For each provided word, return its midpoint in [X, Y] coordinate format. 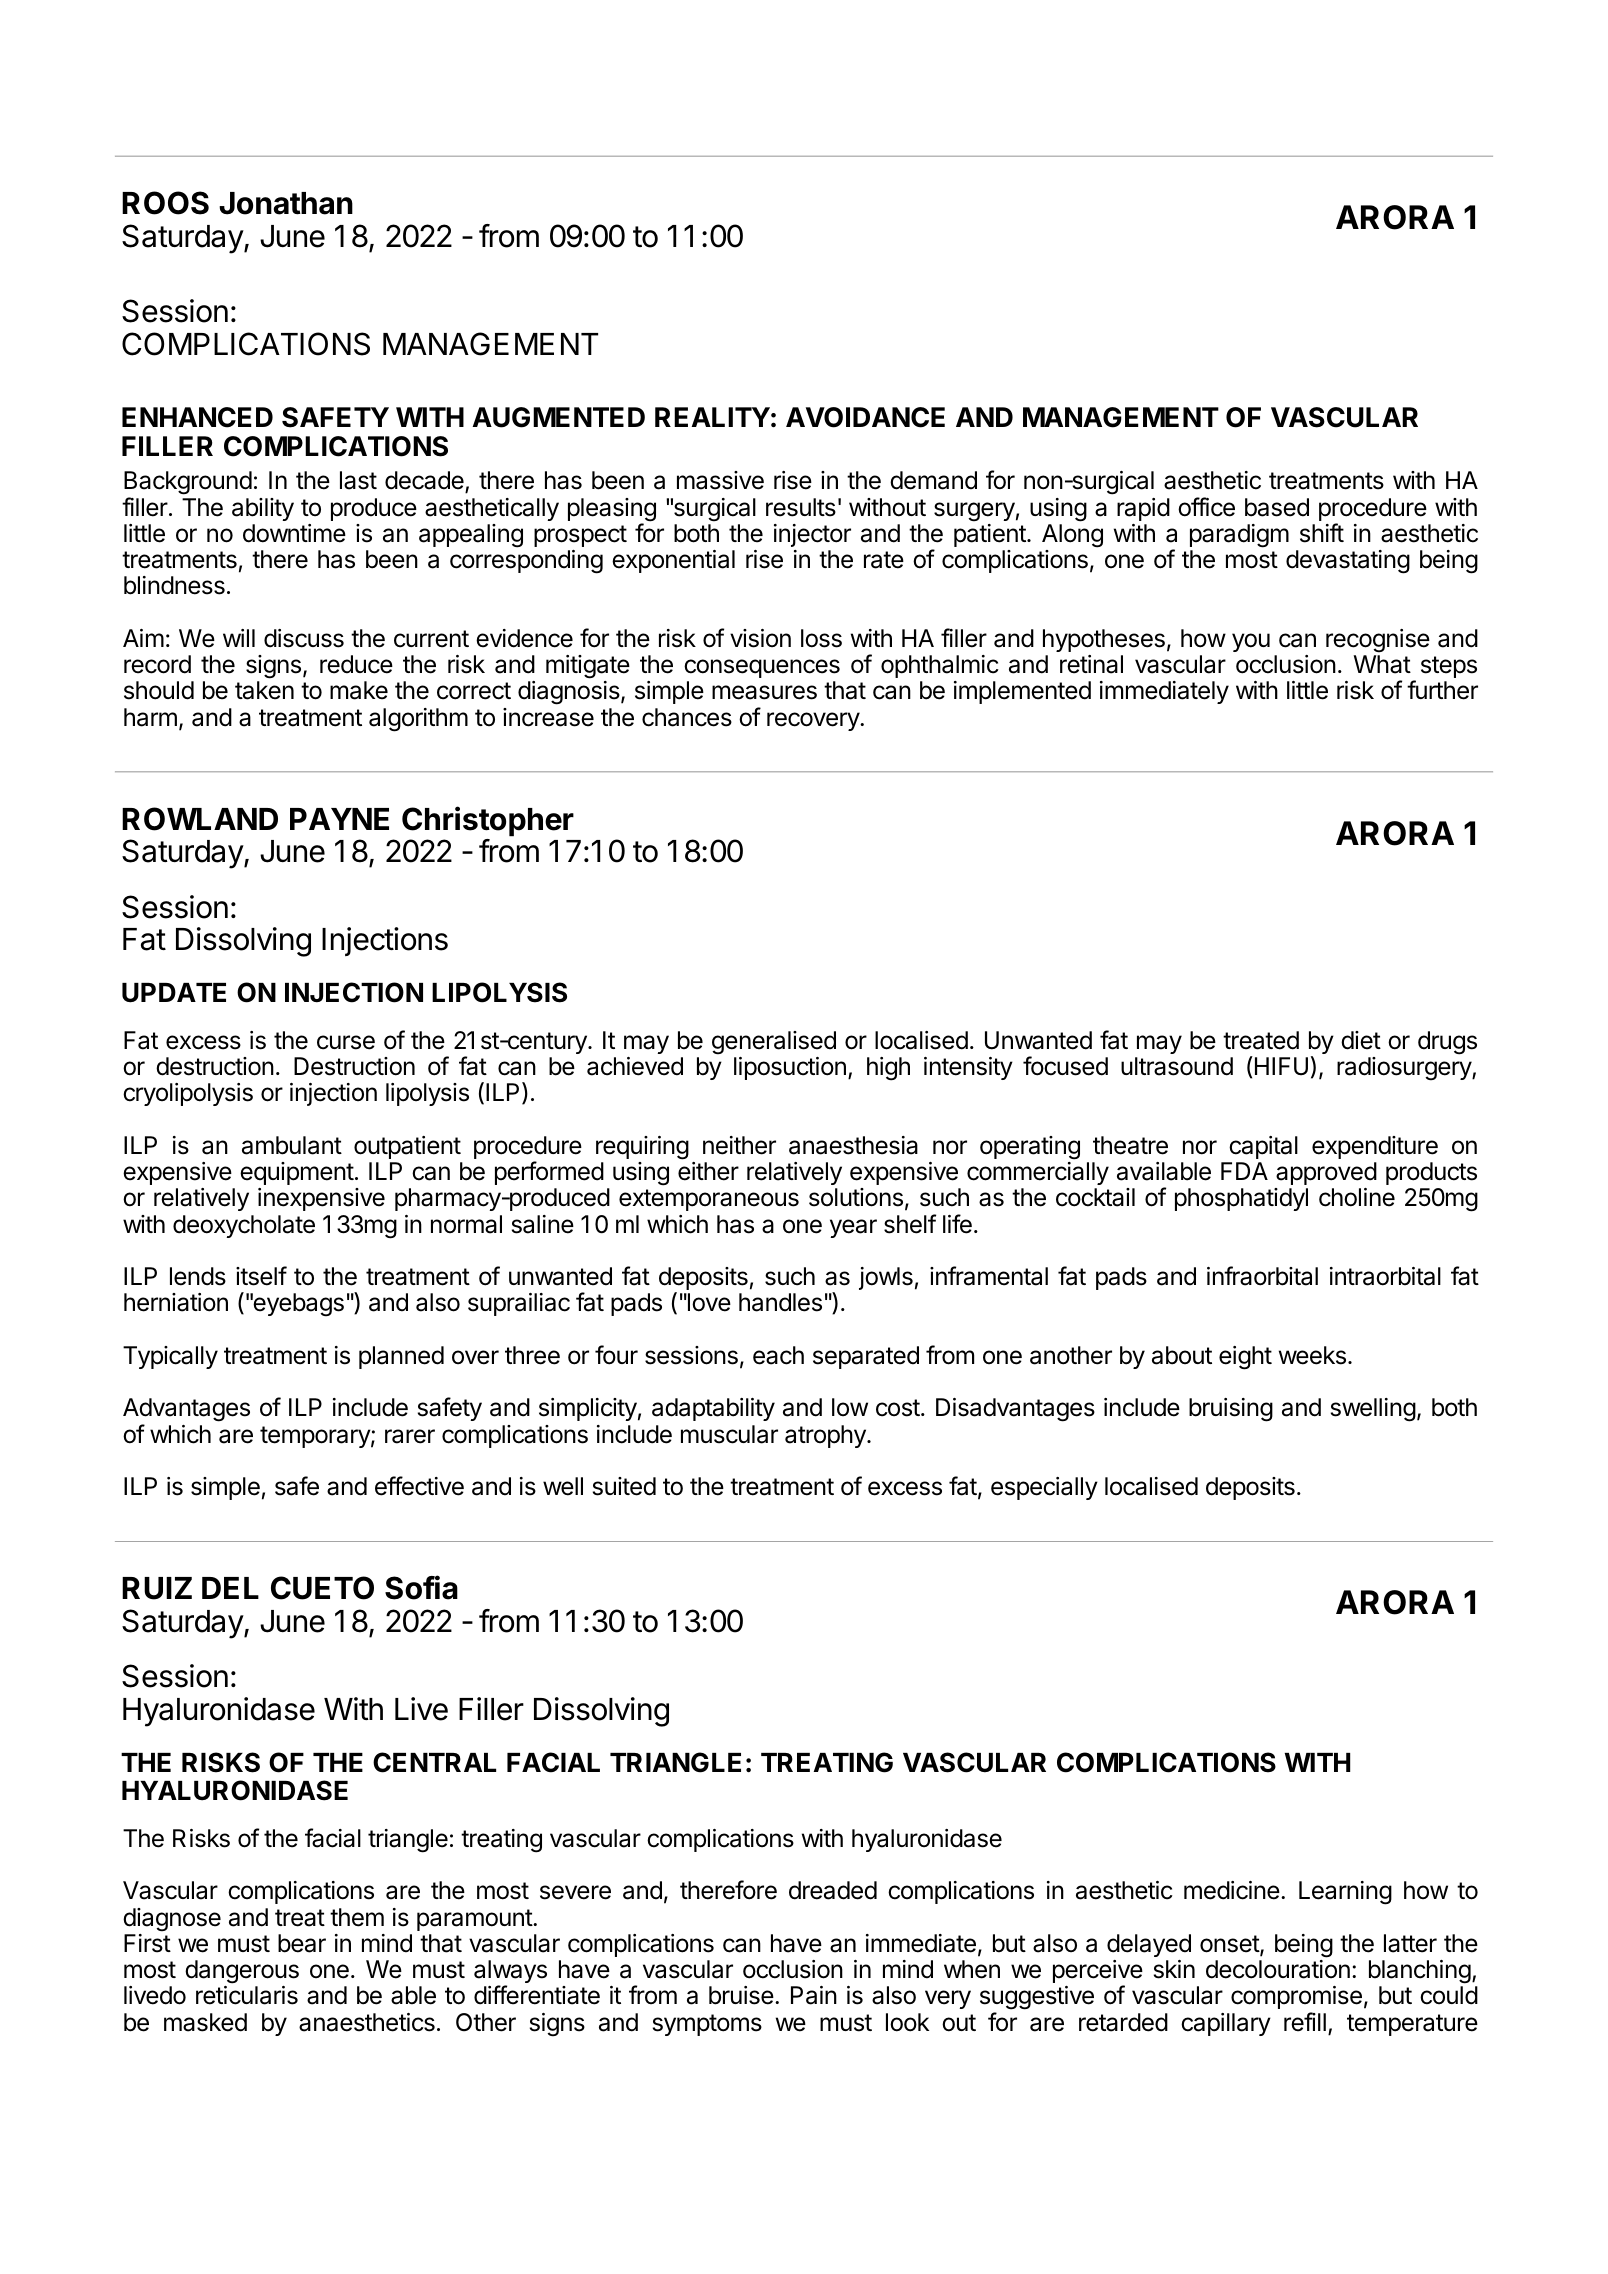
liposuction [790, 1068]
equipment [297, 1173]
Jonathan [286, 203]
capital [1263, 1147]
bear [302, 1943]
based [1277, 507]
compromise [1296, 1997]
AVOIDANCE [865, 417]
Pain [814, 1995]
